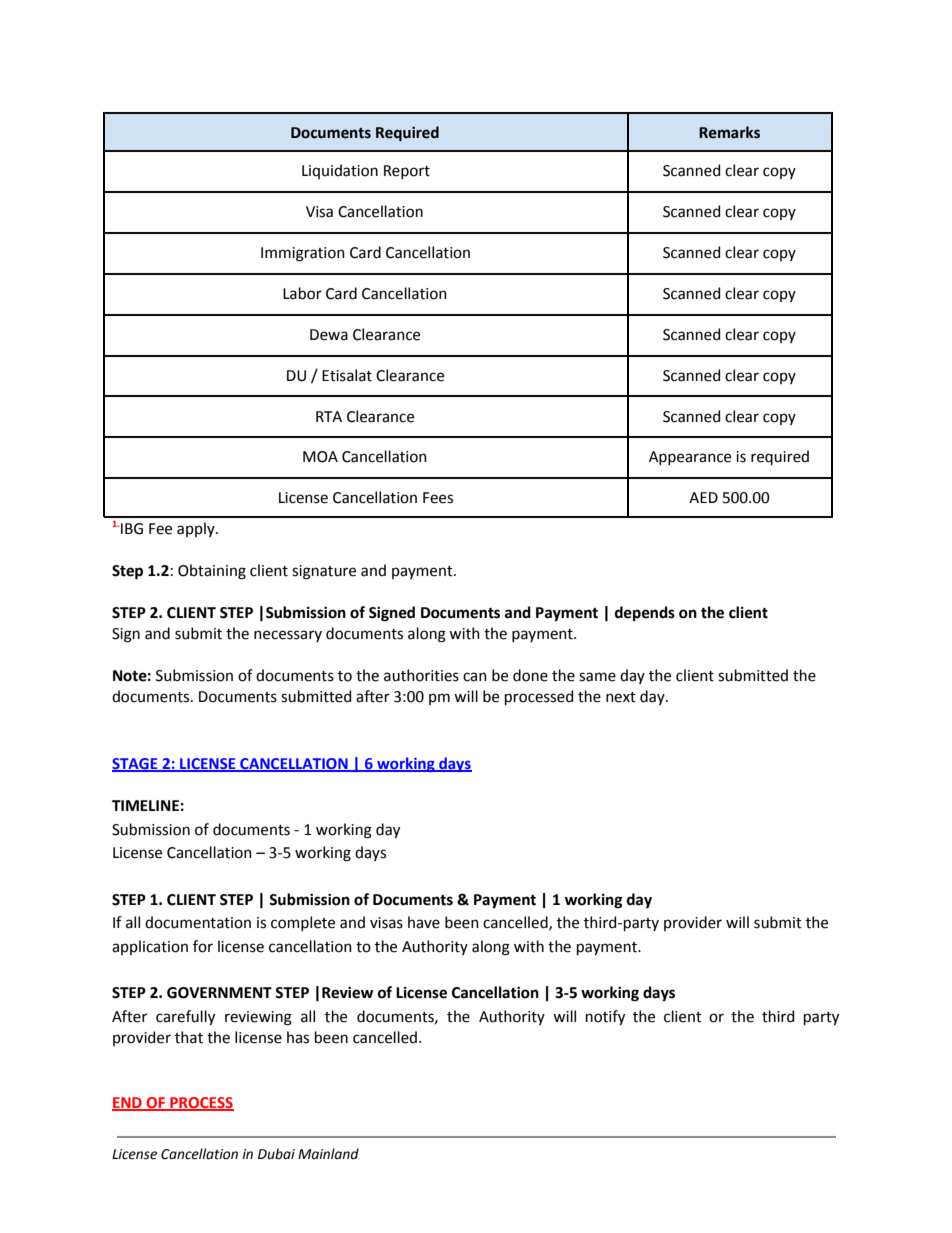 The image size is (952, 1233). What do you see at coordinates (276, 1154) in the image?
I see `Dubai` at bounding box center [276, 1154].
